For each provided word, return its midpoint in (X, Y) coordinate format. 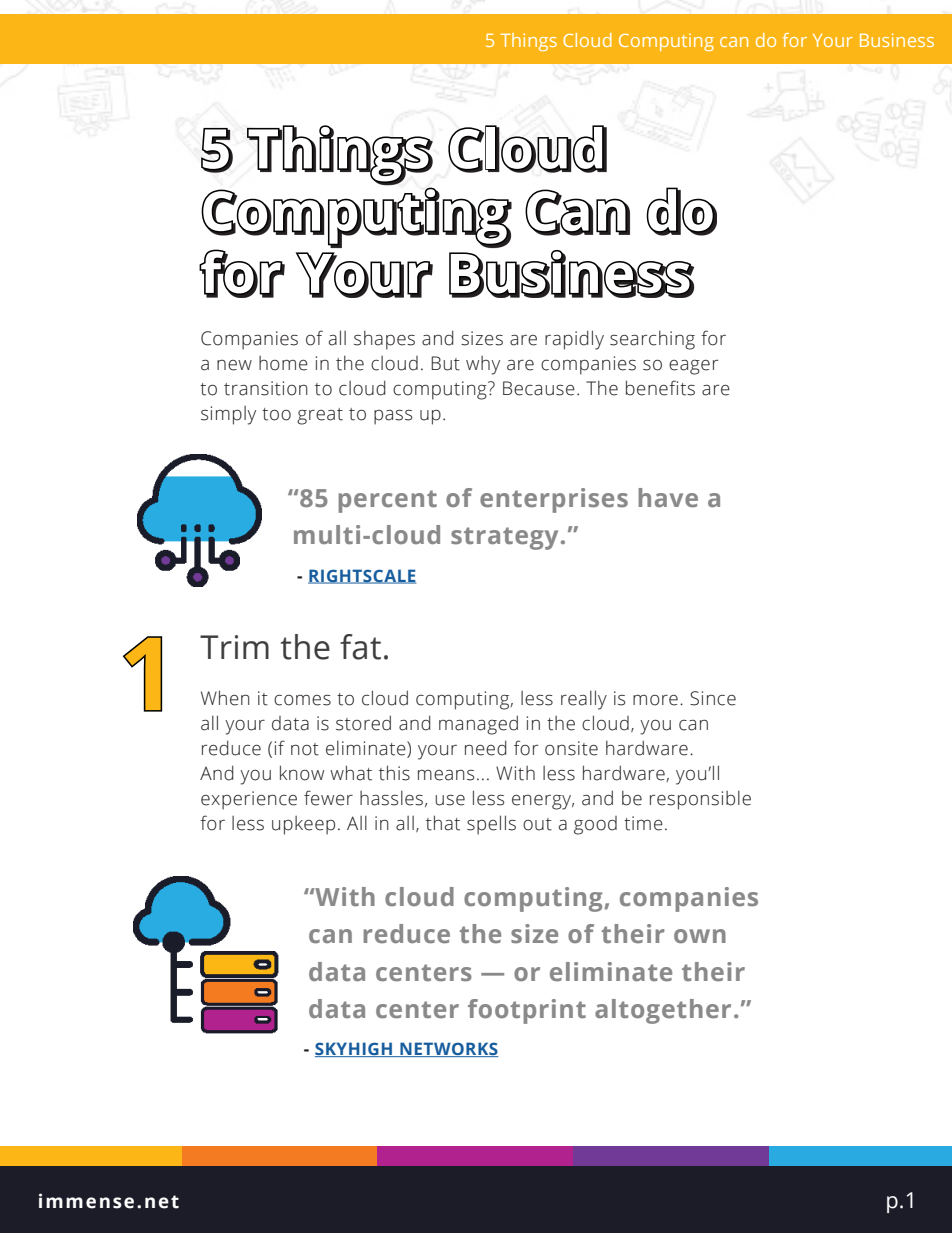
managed (478, 725)
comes (302, 700)
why (483, 365)
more (655, 700)
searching (652, 340)
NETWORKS (448, 1049)
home (283, 363)
